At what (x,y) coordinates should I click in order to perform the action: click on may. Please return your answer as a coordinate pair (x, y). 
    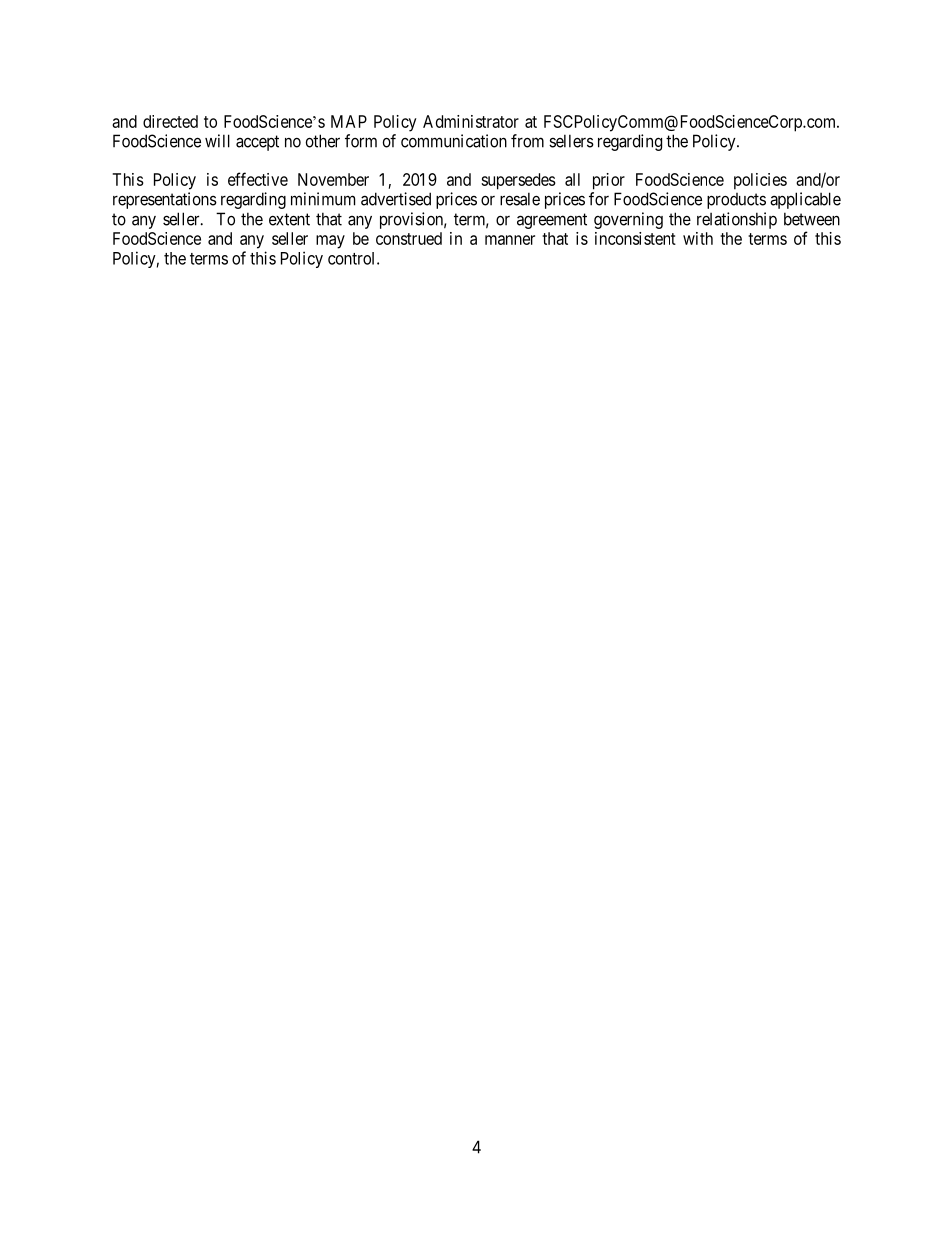
    Looking at the image, I should click on (330, 242).
